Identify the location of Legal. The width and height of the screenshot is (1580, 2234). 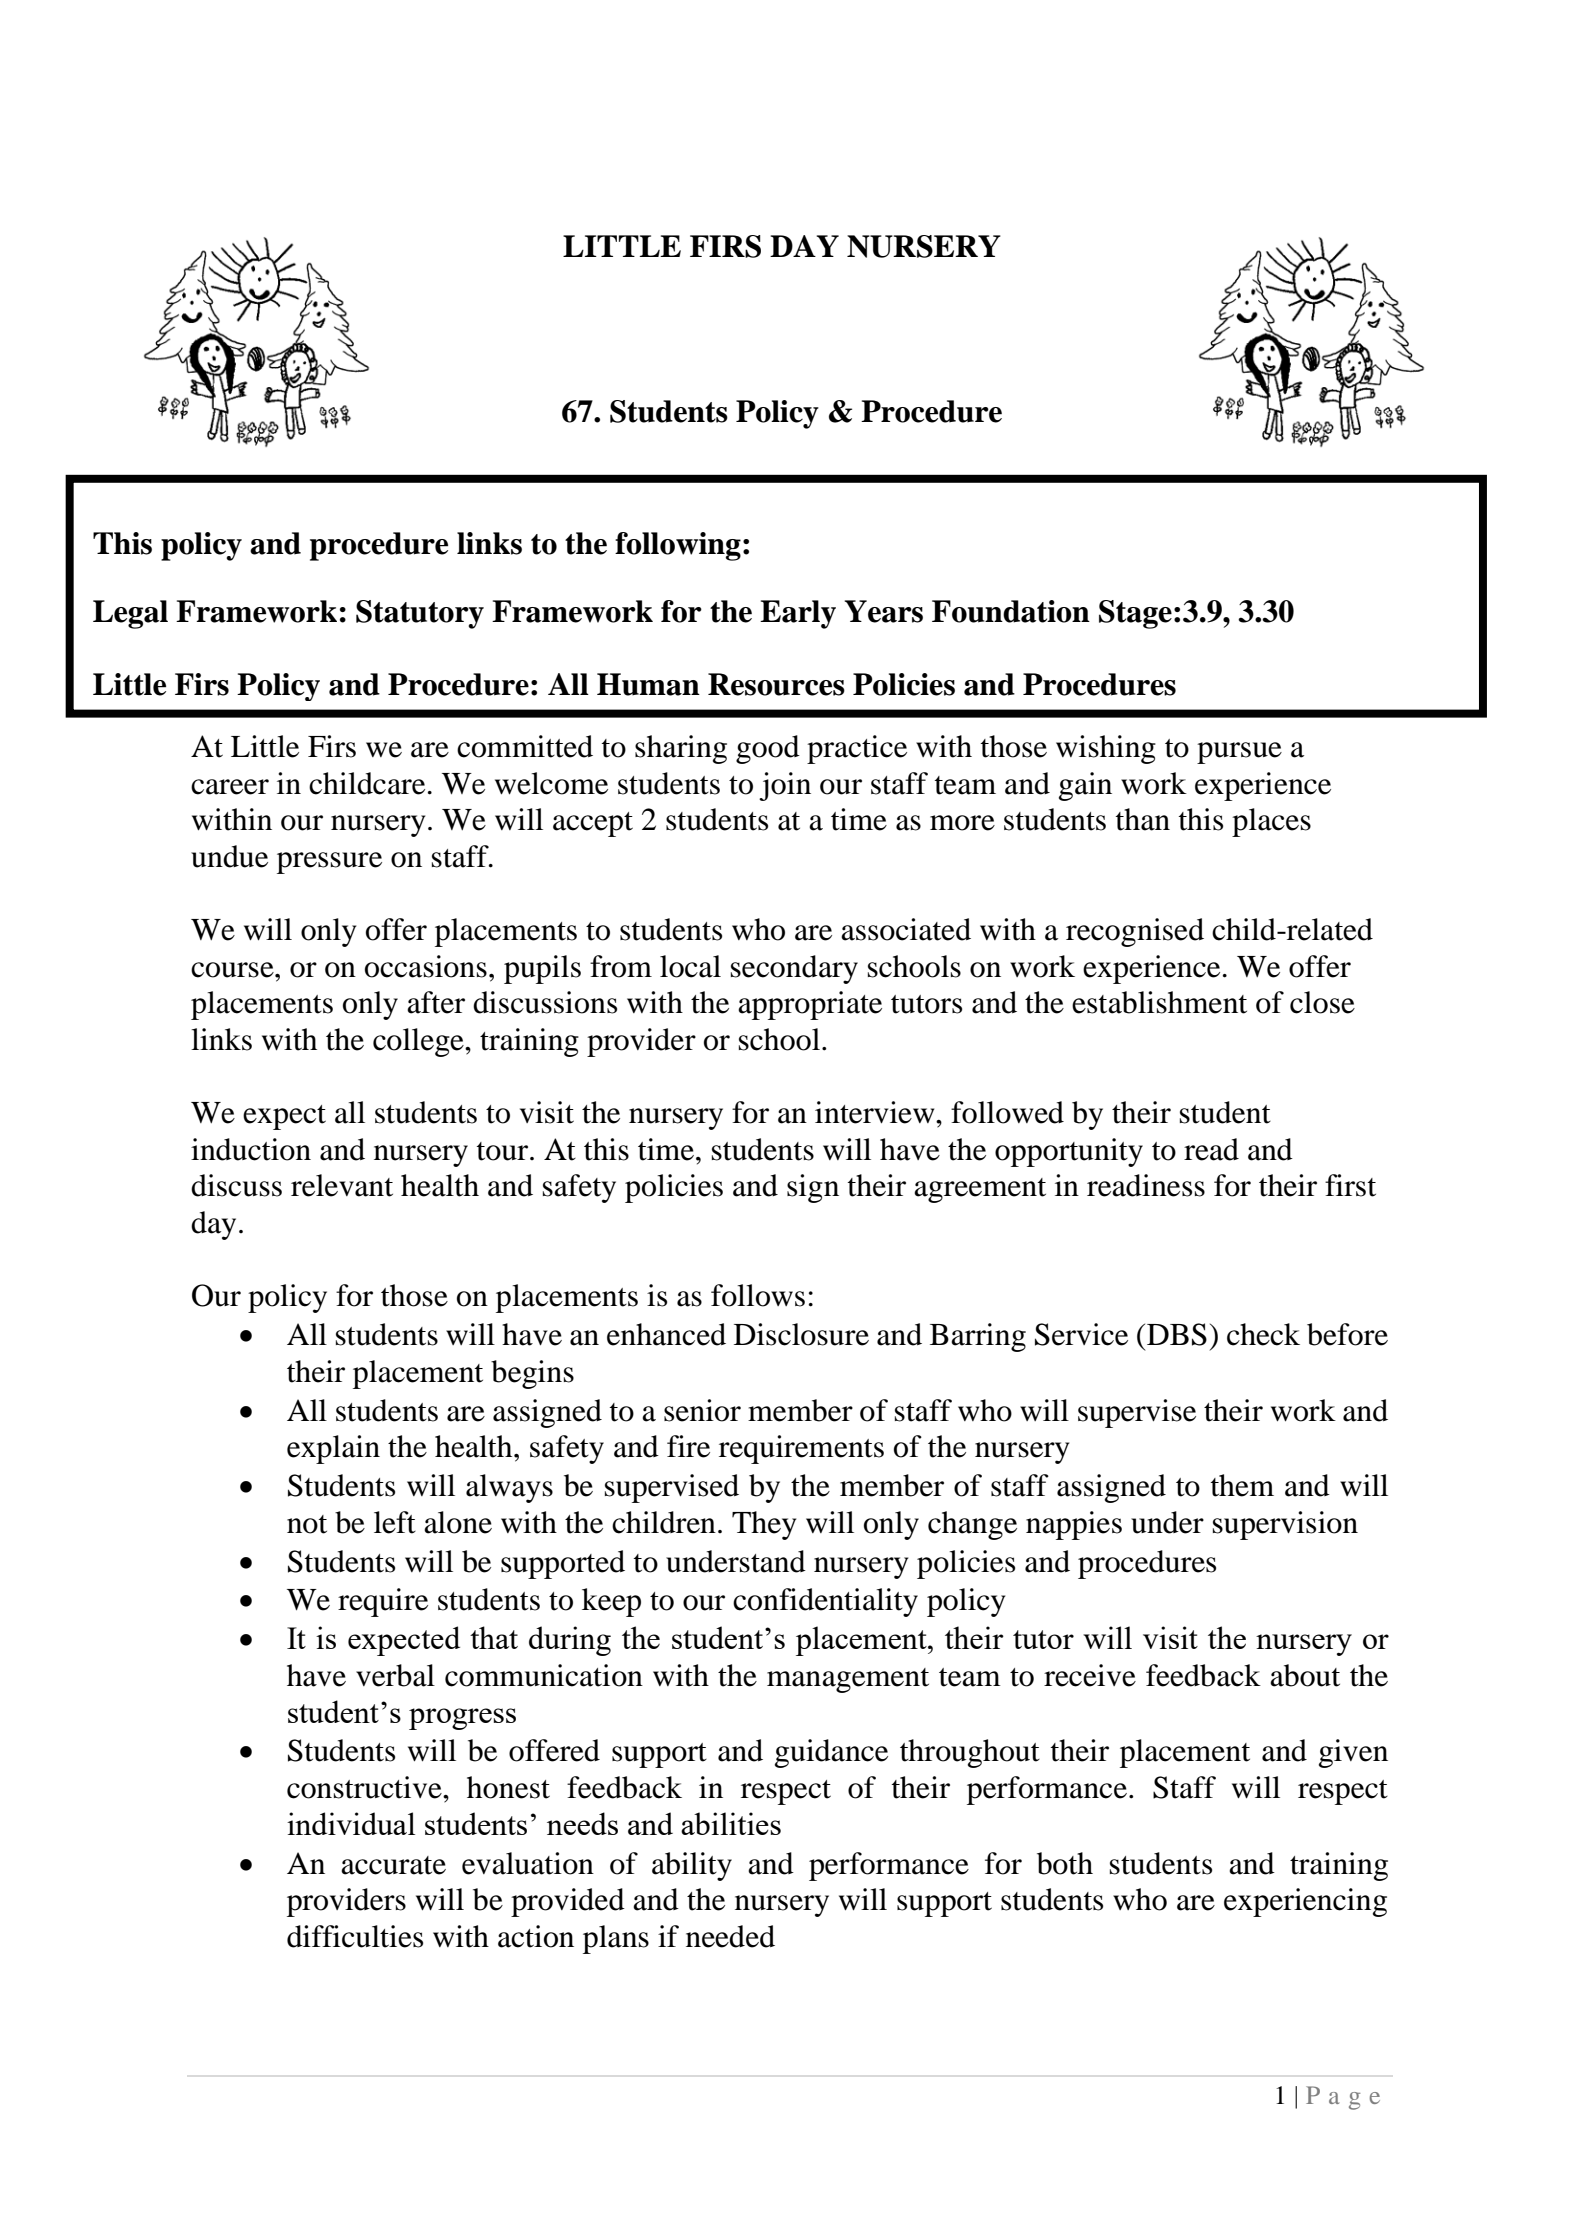
(130, 614).
